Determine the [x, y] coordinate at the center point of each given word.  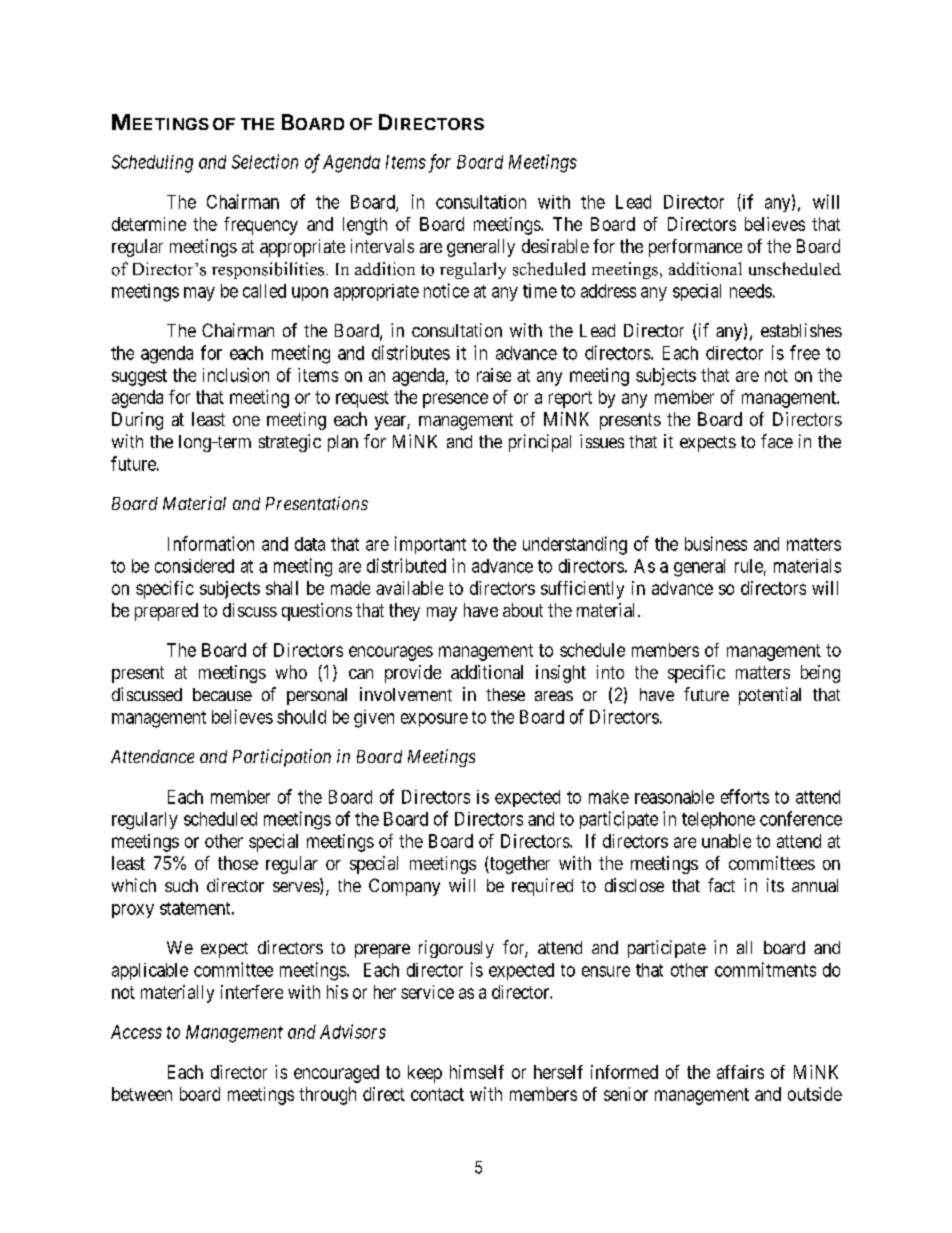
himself [477, 1072]
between [142, 1094]
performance [695, 248]
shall [282, 588]
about [523, 610]
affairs [740, 1072]
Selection [265, 161]
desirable [555, 246]
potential [770, 696]
